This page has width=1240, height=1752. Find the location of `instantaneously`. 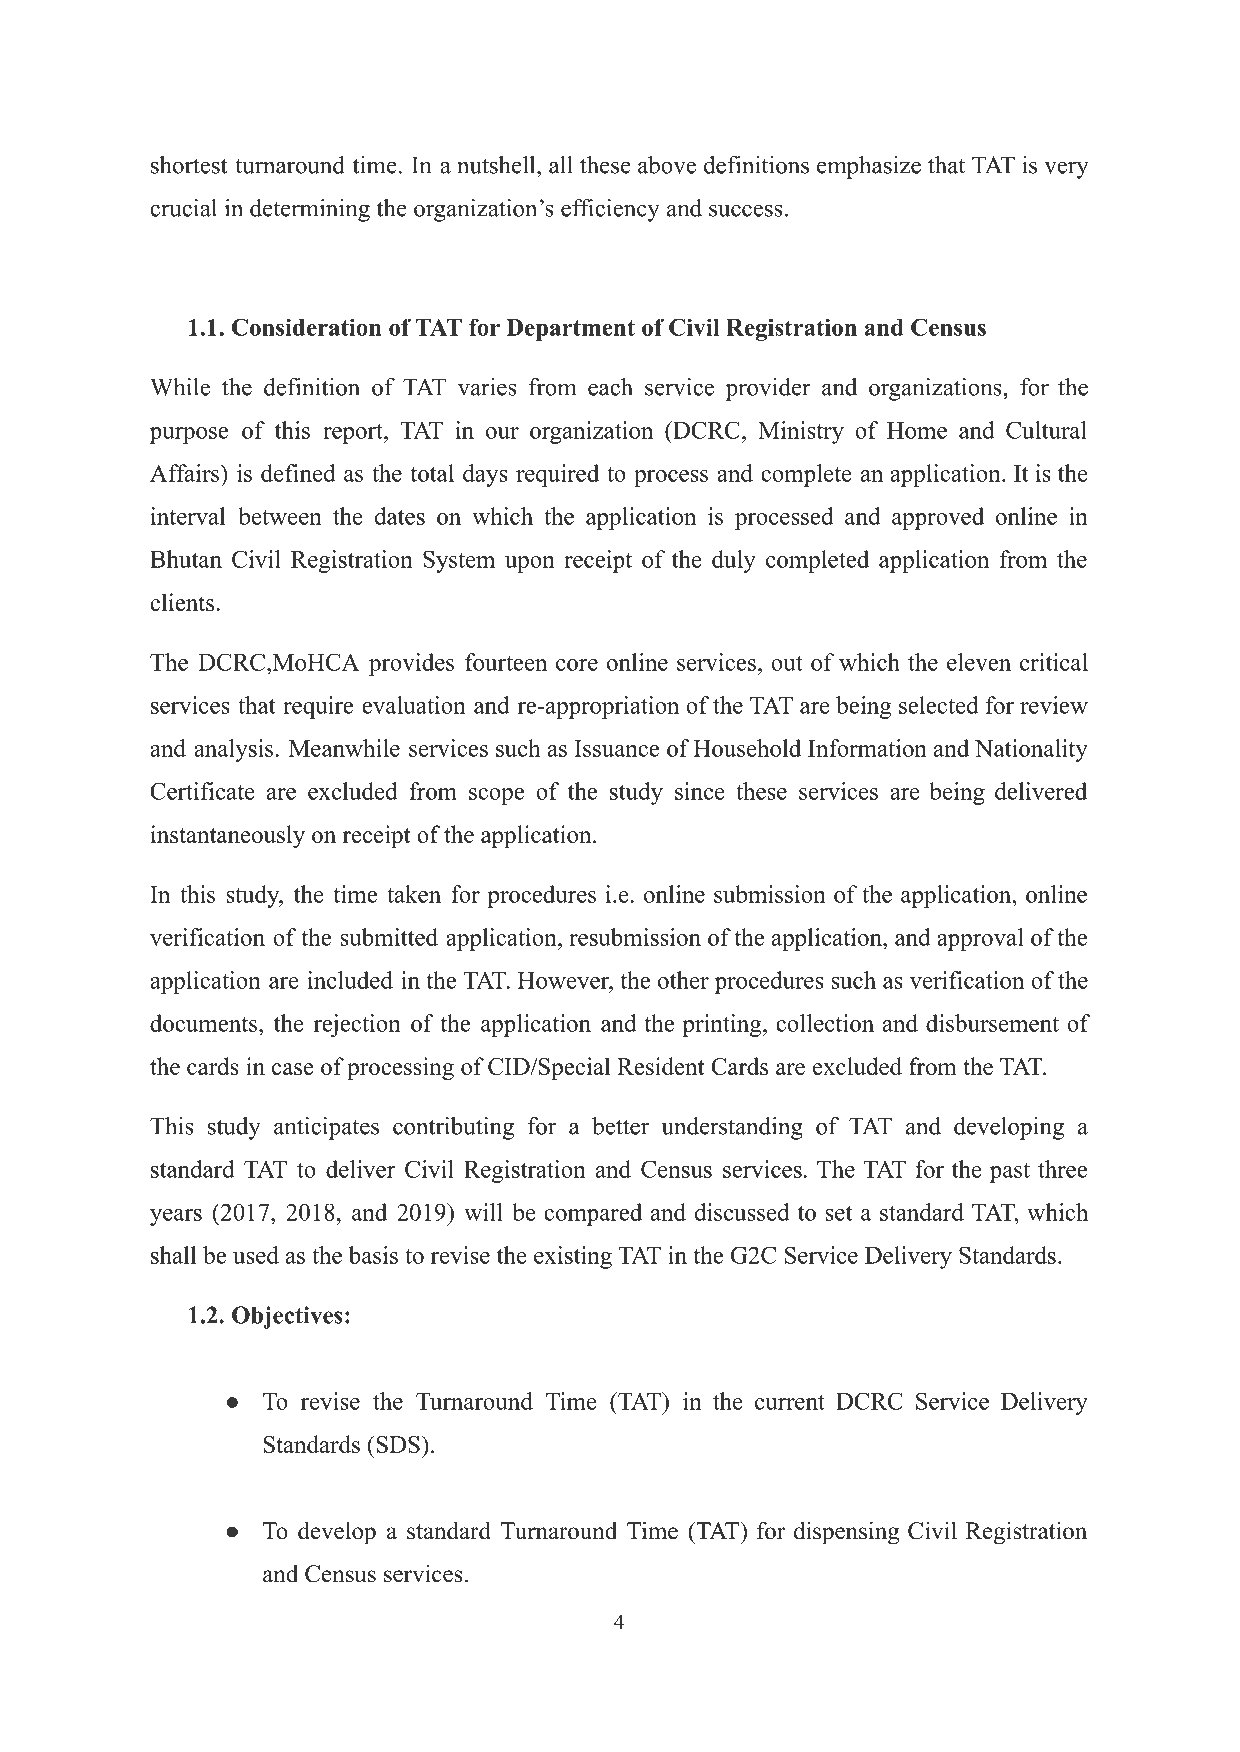

instantaneously is located at coordinates (227, 836).
